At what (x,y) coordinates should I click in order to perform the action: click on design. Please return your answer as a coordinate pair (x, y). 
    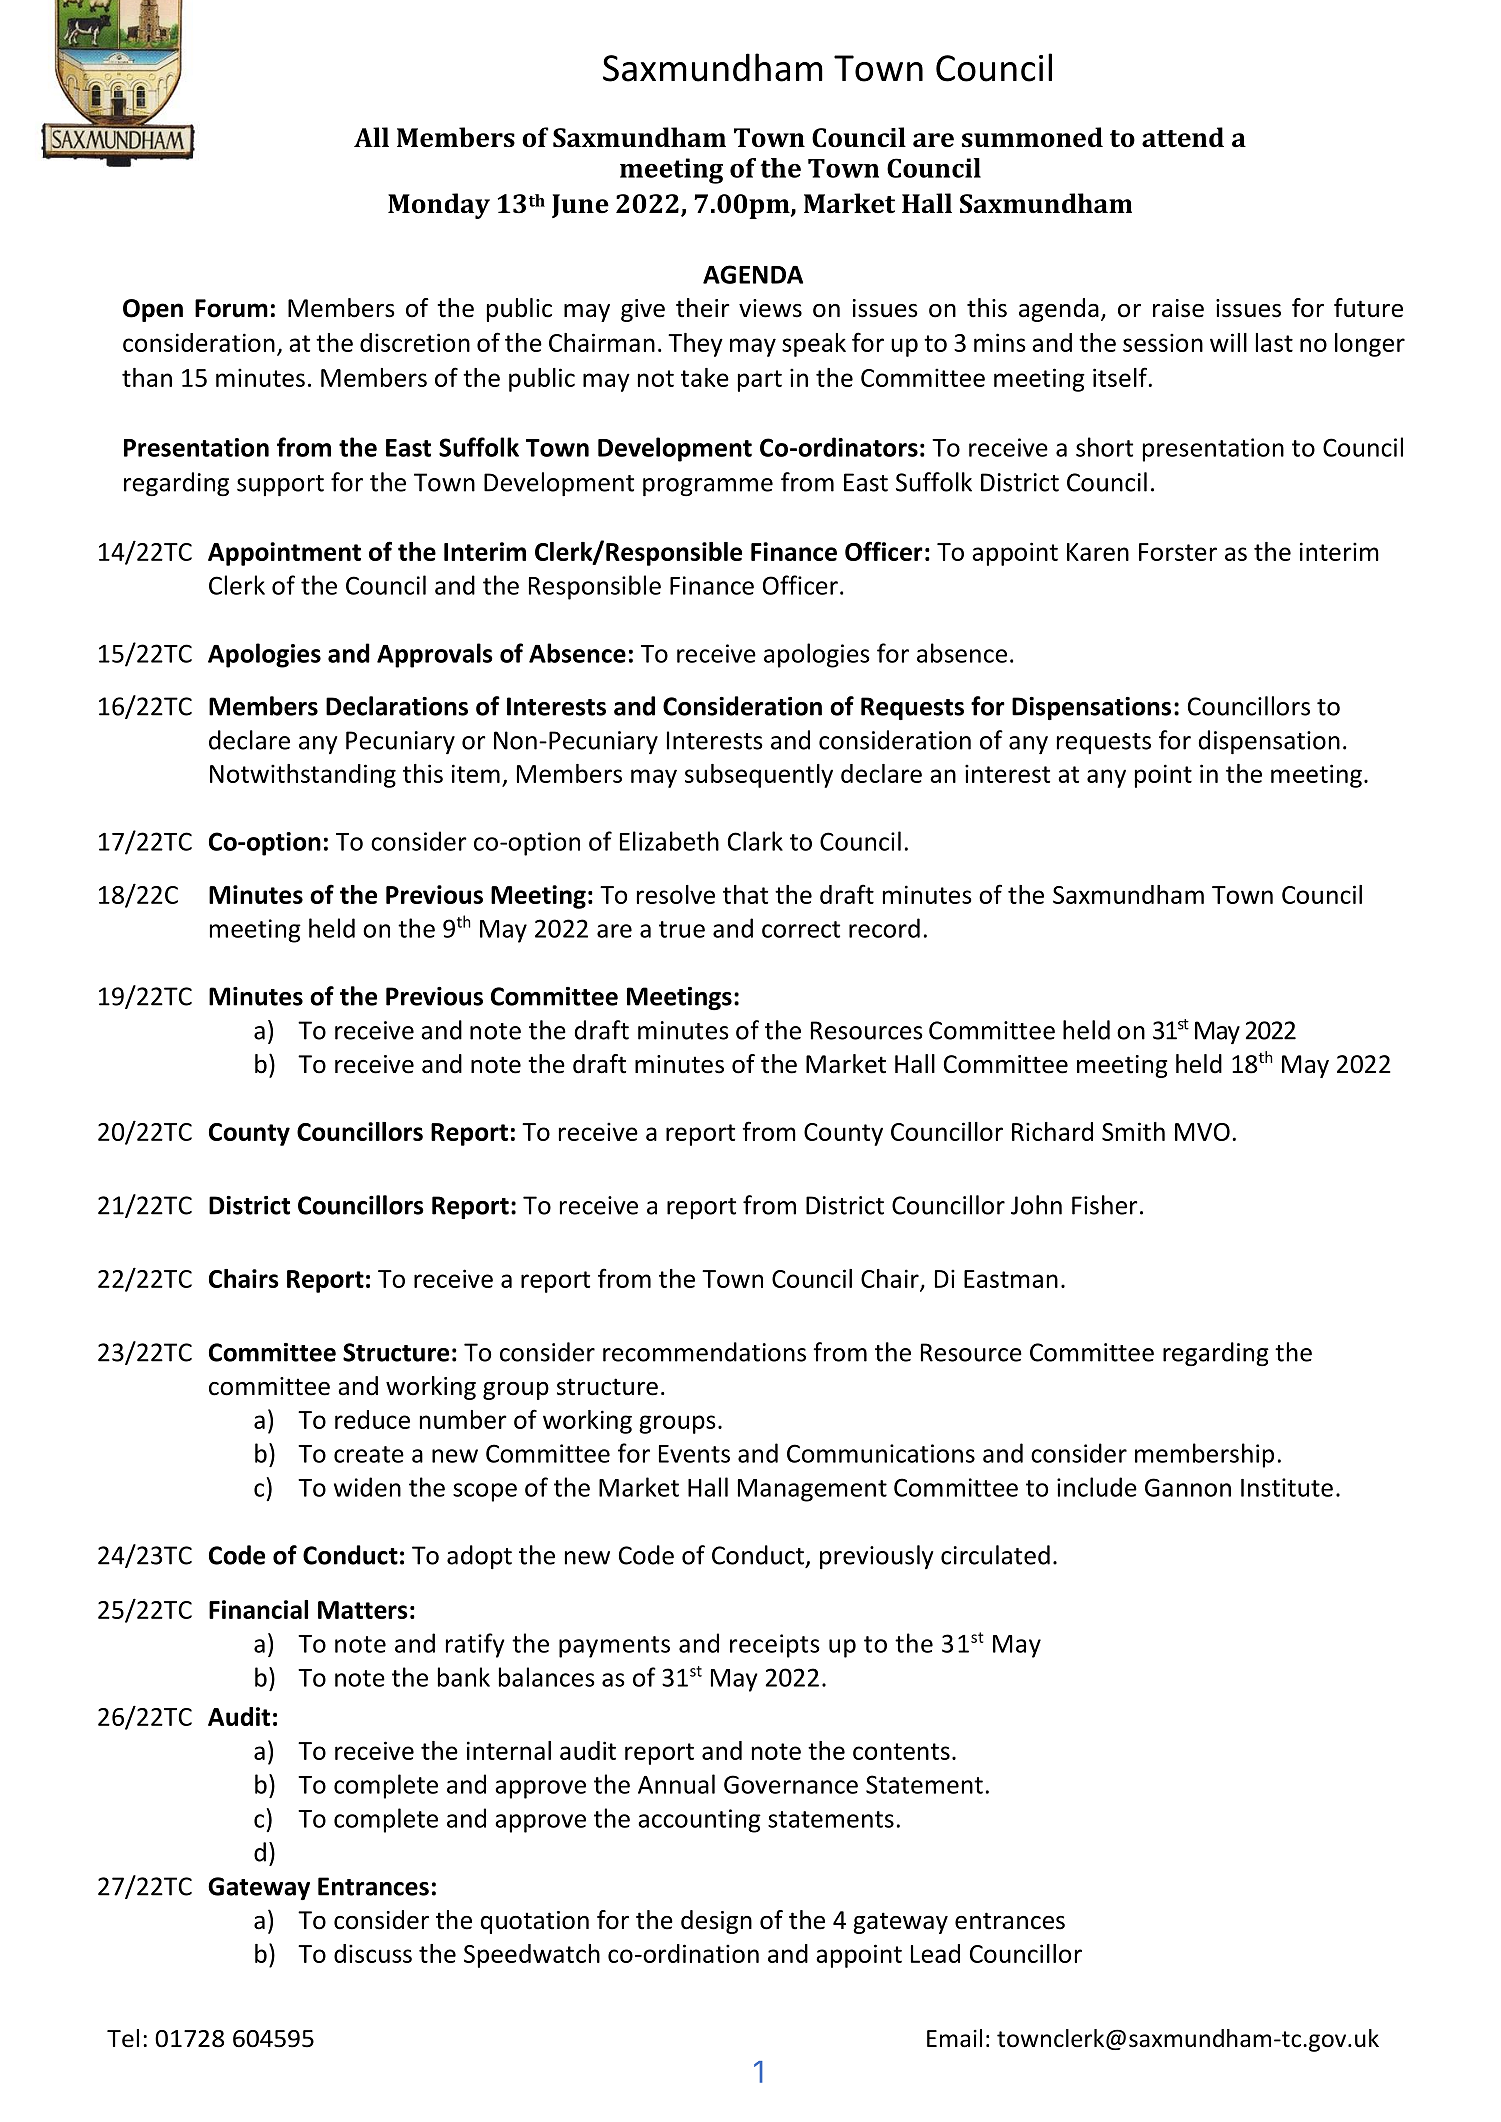
    Looking at the image, I should click on (716, 1922).
